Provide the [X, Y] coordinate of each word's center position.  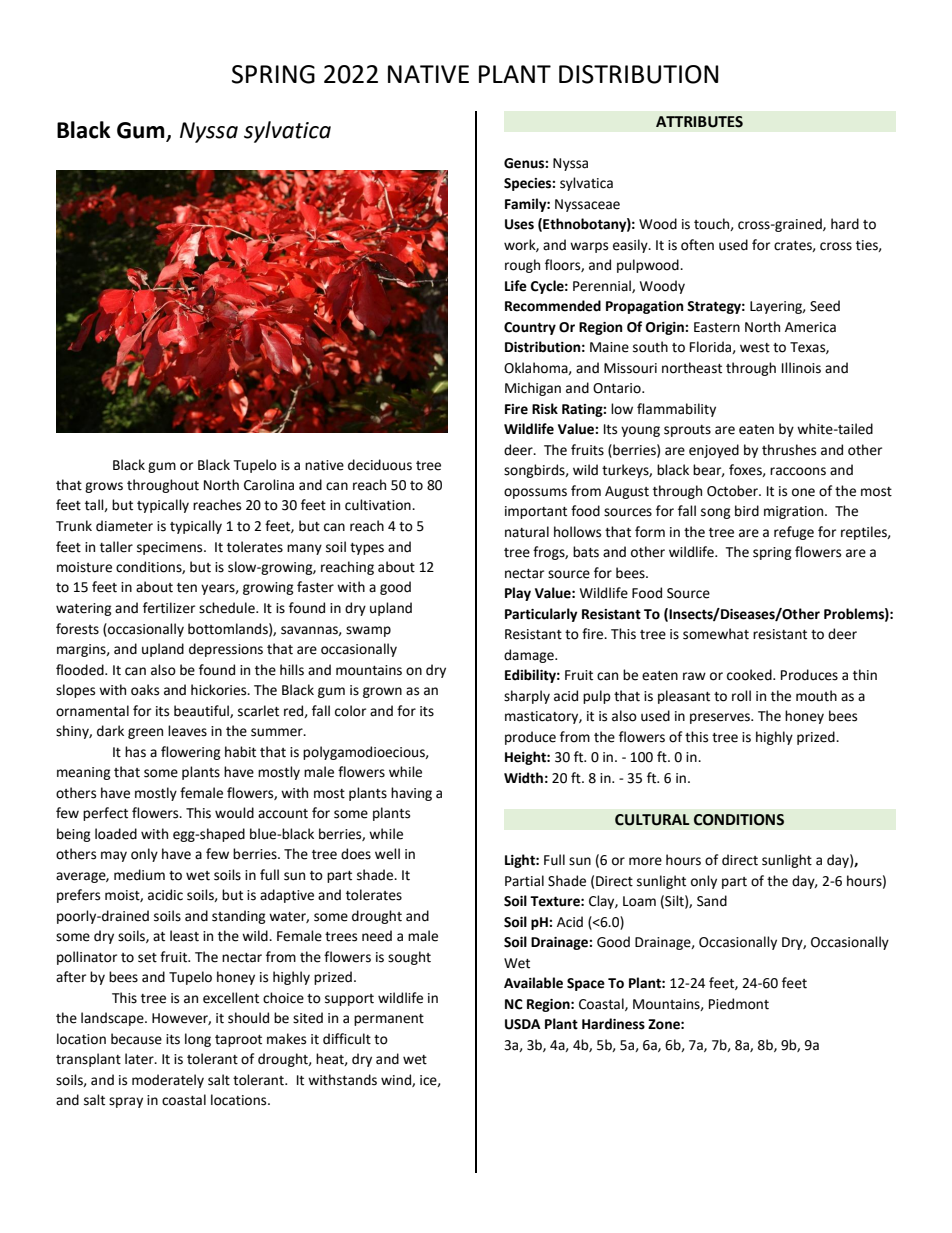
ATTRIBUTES [699, 122]
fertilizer [169, 608]
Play [518, 594]
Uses [519, 224]
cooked [750, 675]
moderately [168, 1081]
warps [589, 247]
